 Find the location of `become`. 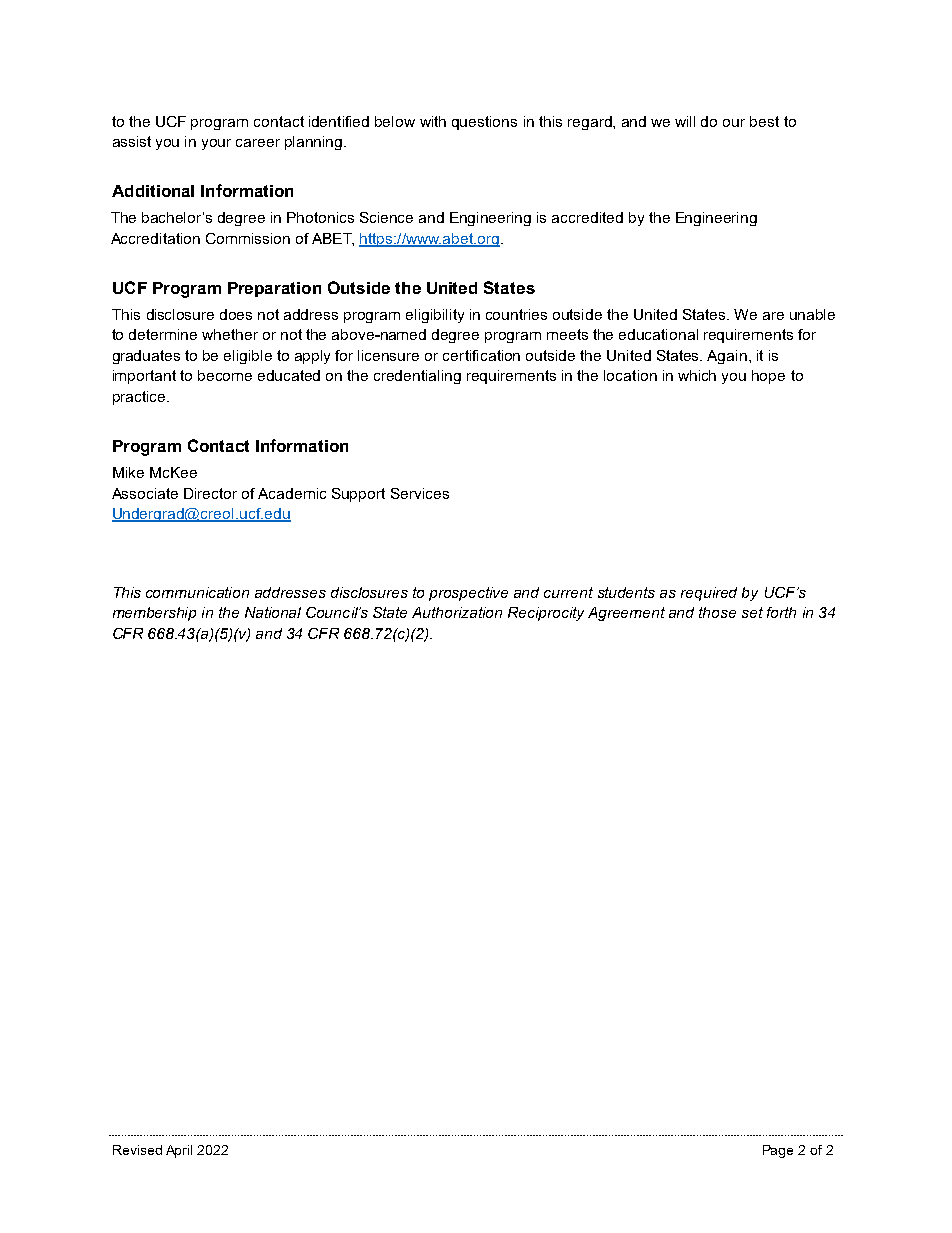

become is located at coordinates (225, 375).
